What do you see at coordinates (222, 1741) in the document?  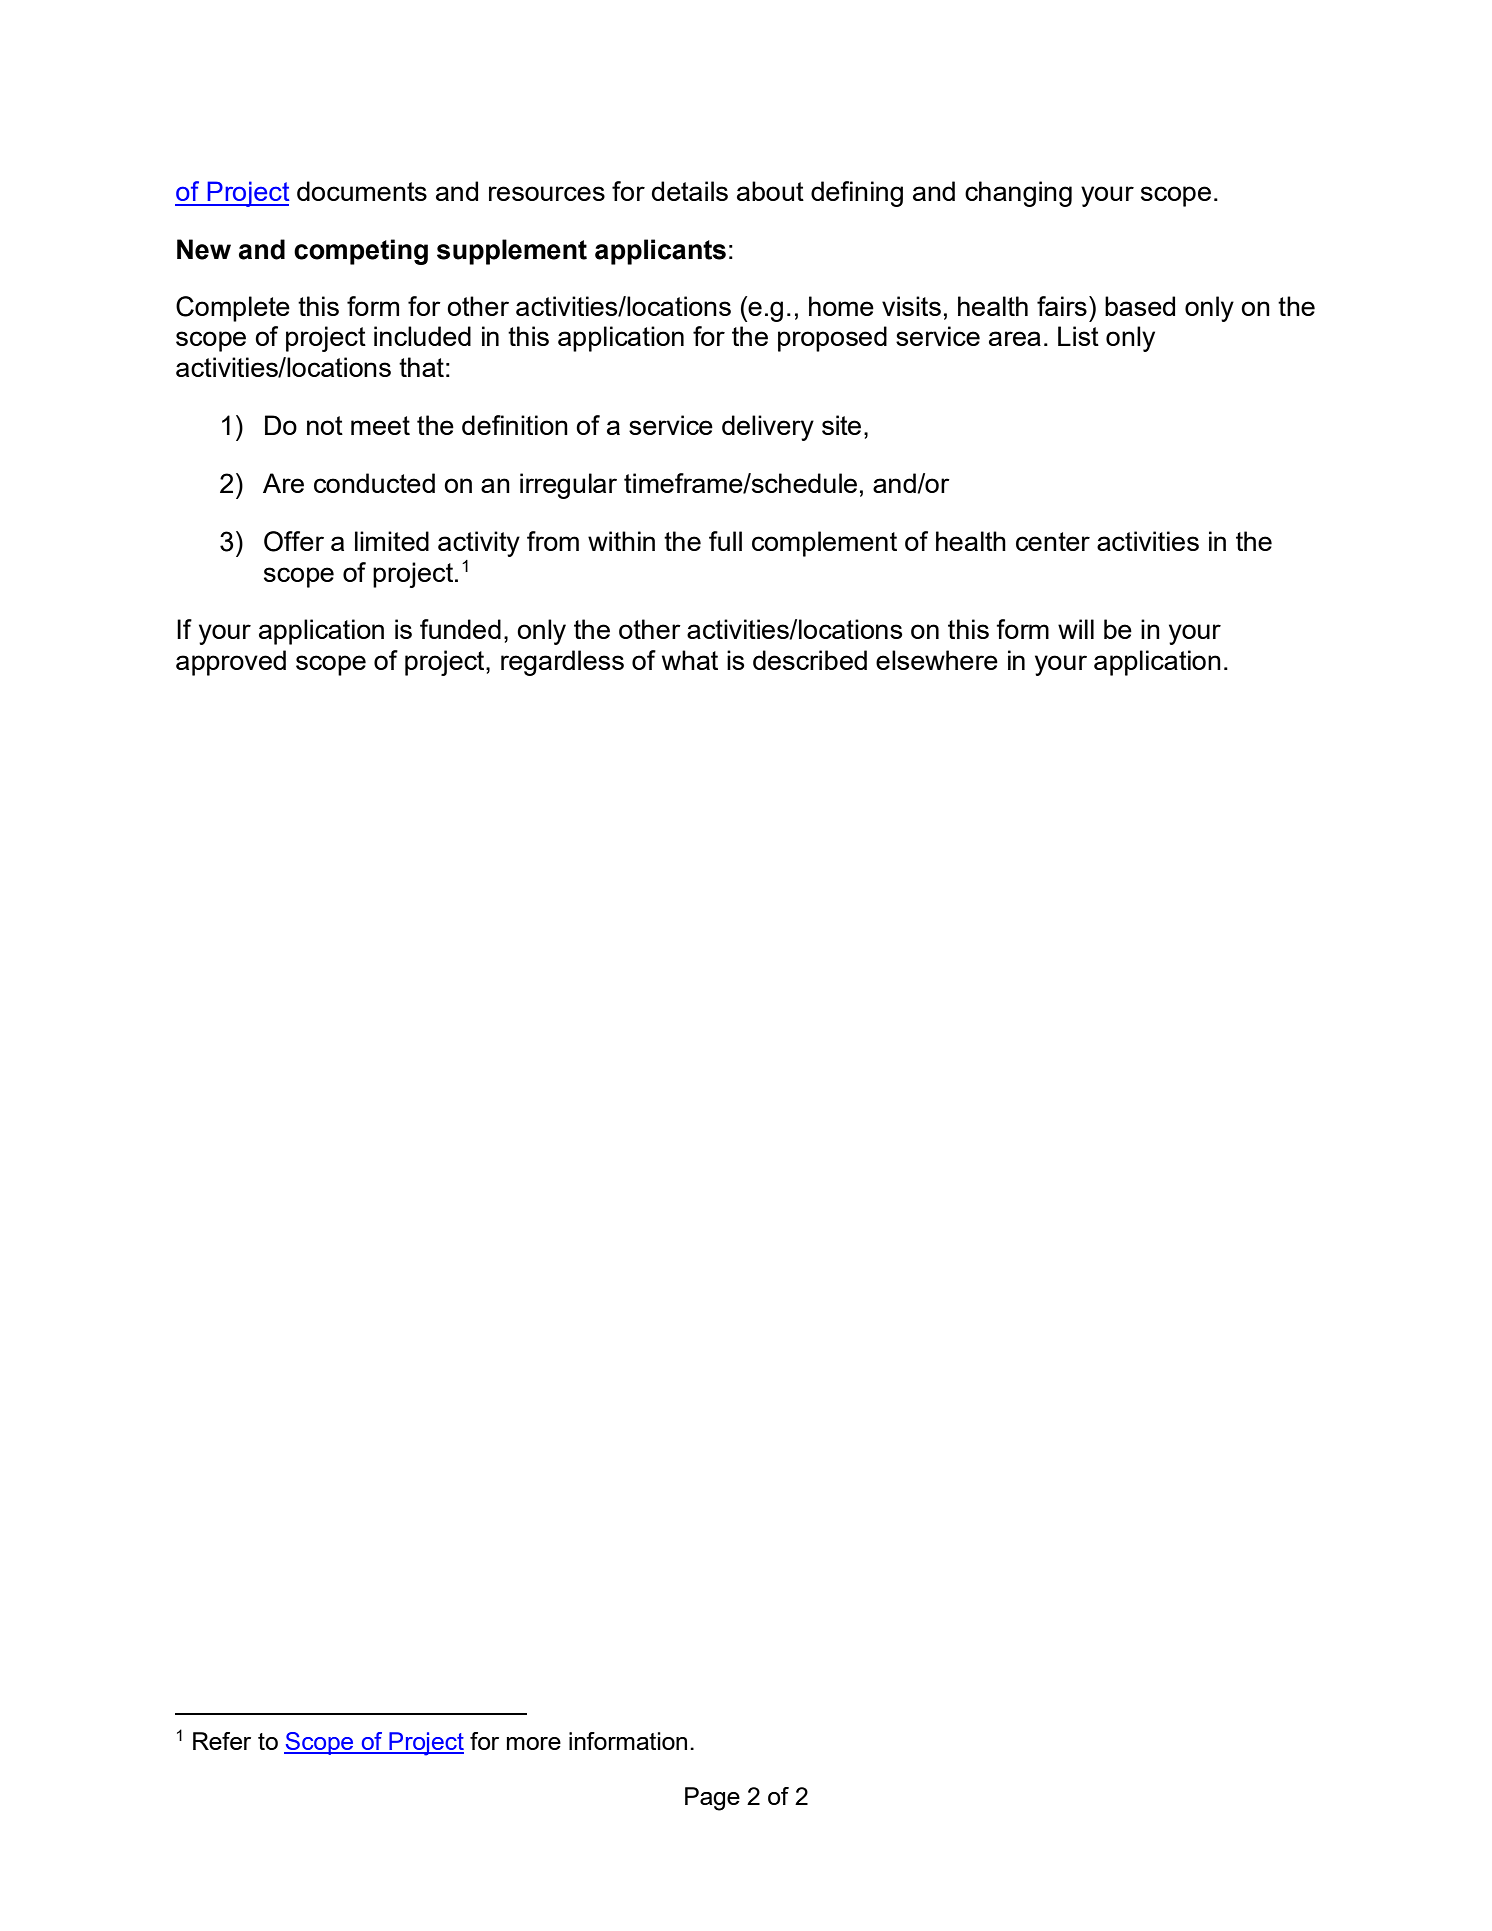 I see `Refer` at bounding box center [222, 1741].
